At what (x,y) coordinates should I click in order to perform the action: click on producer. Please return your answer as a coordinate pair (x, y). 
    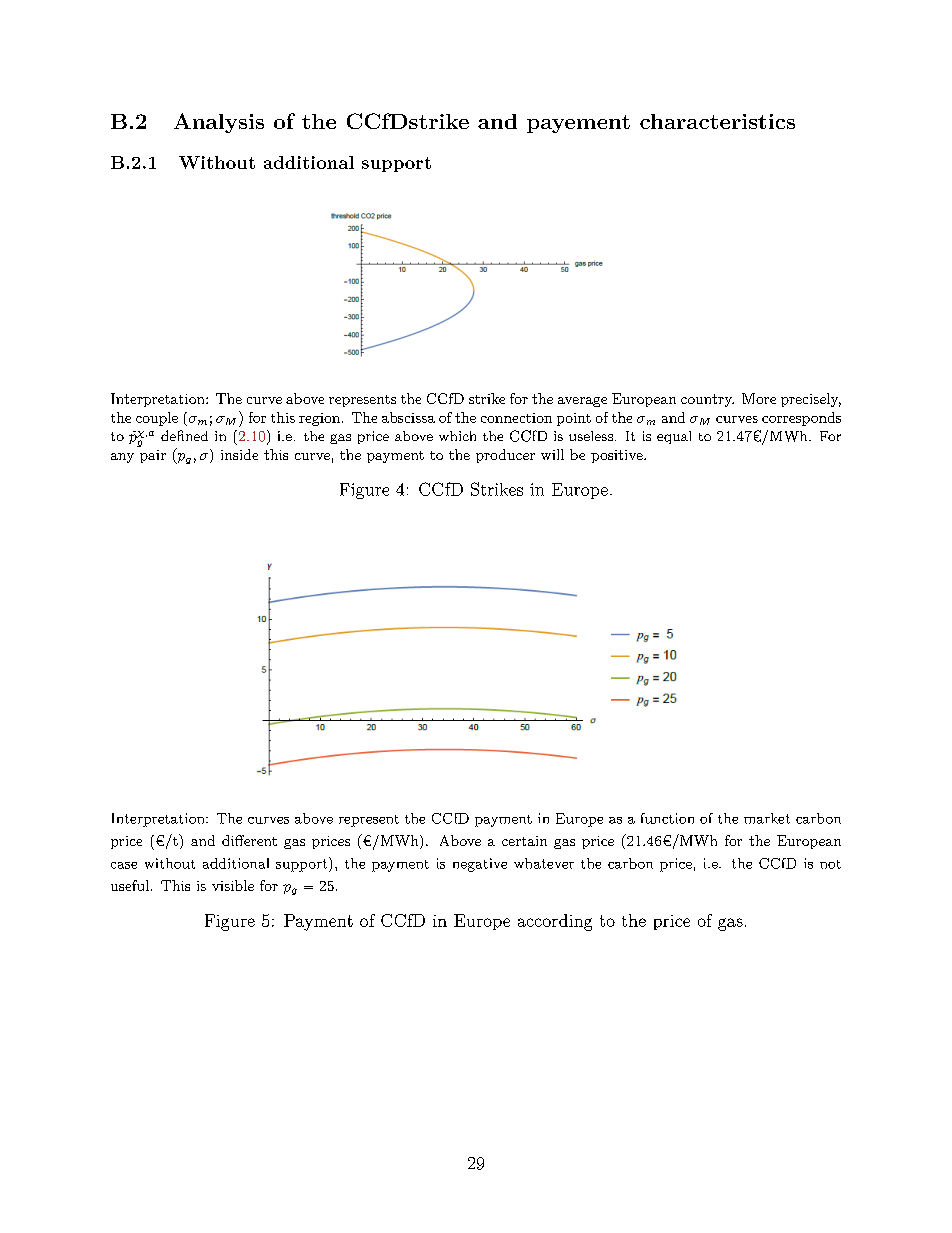
    Looking at the image, I should click on (505, 456).
